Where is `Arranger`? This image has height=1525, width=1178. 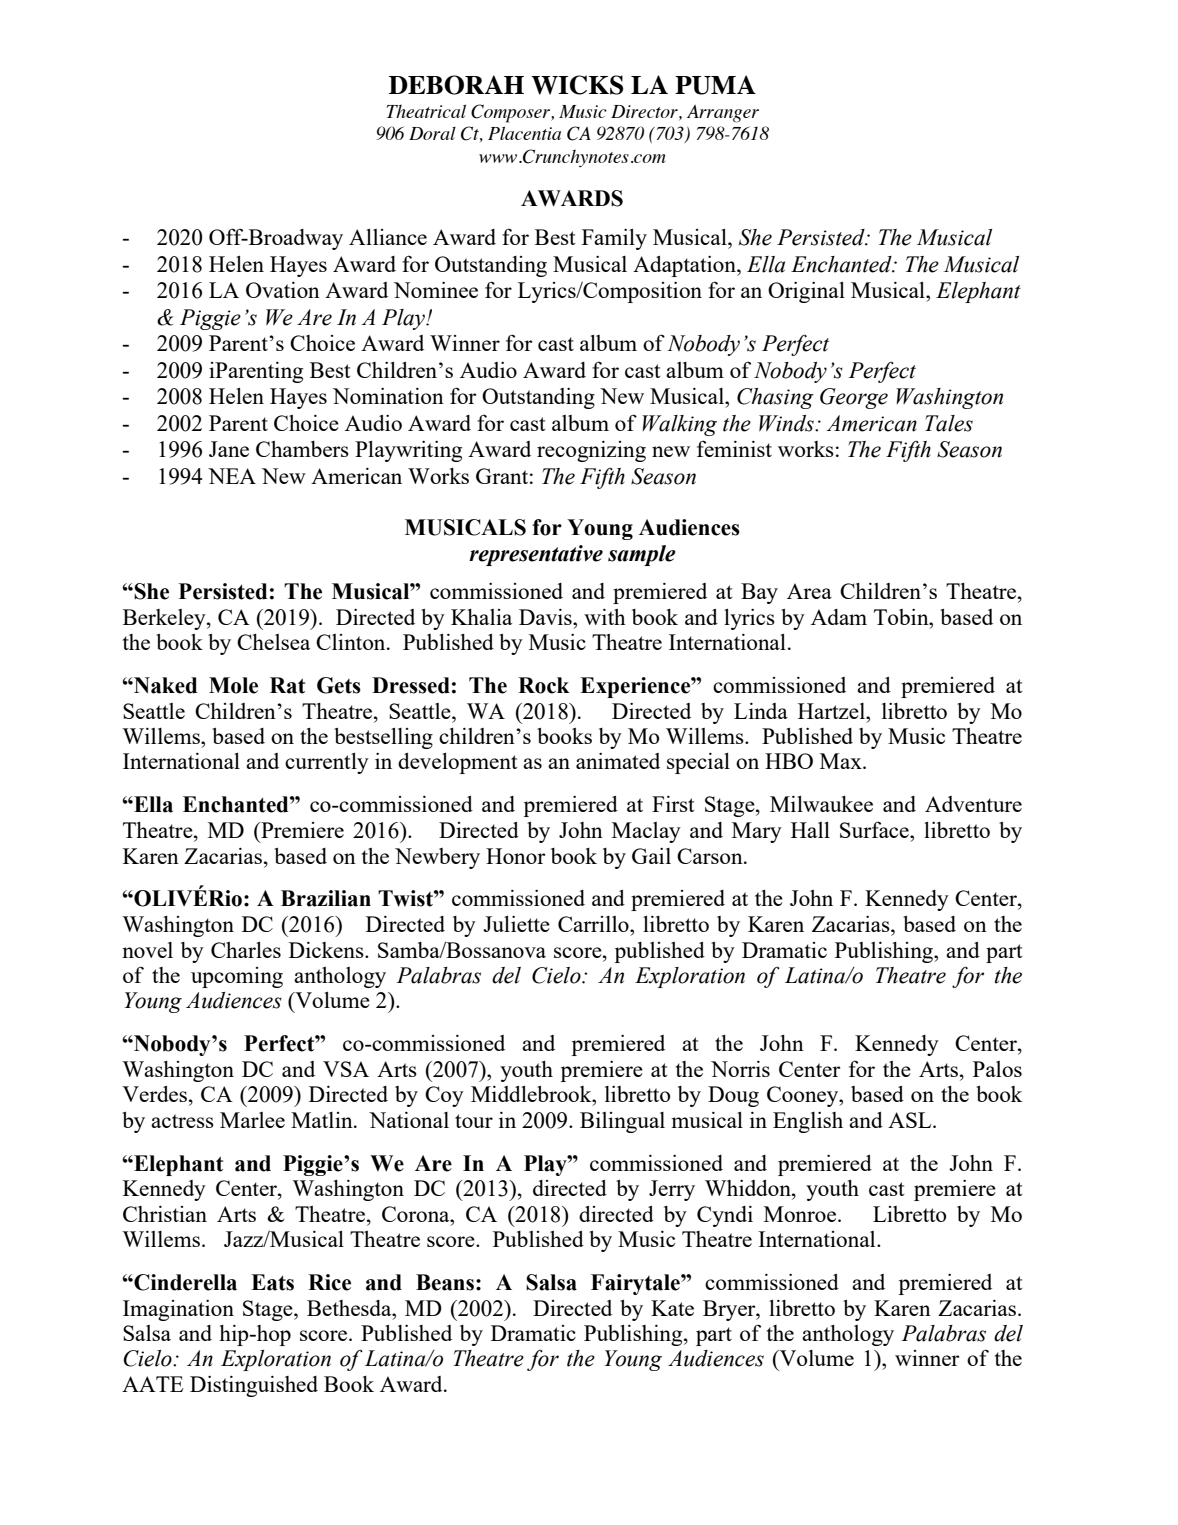 Arranger is located at coordinates (723, 114).
